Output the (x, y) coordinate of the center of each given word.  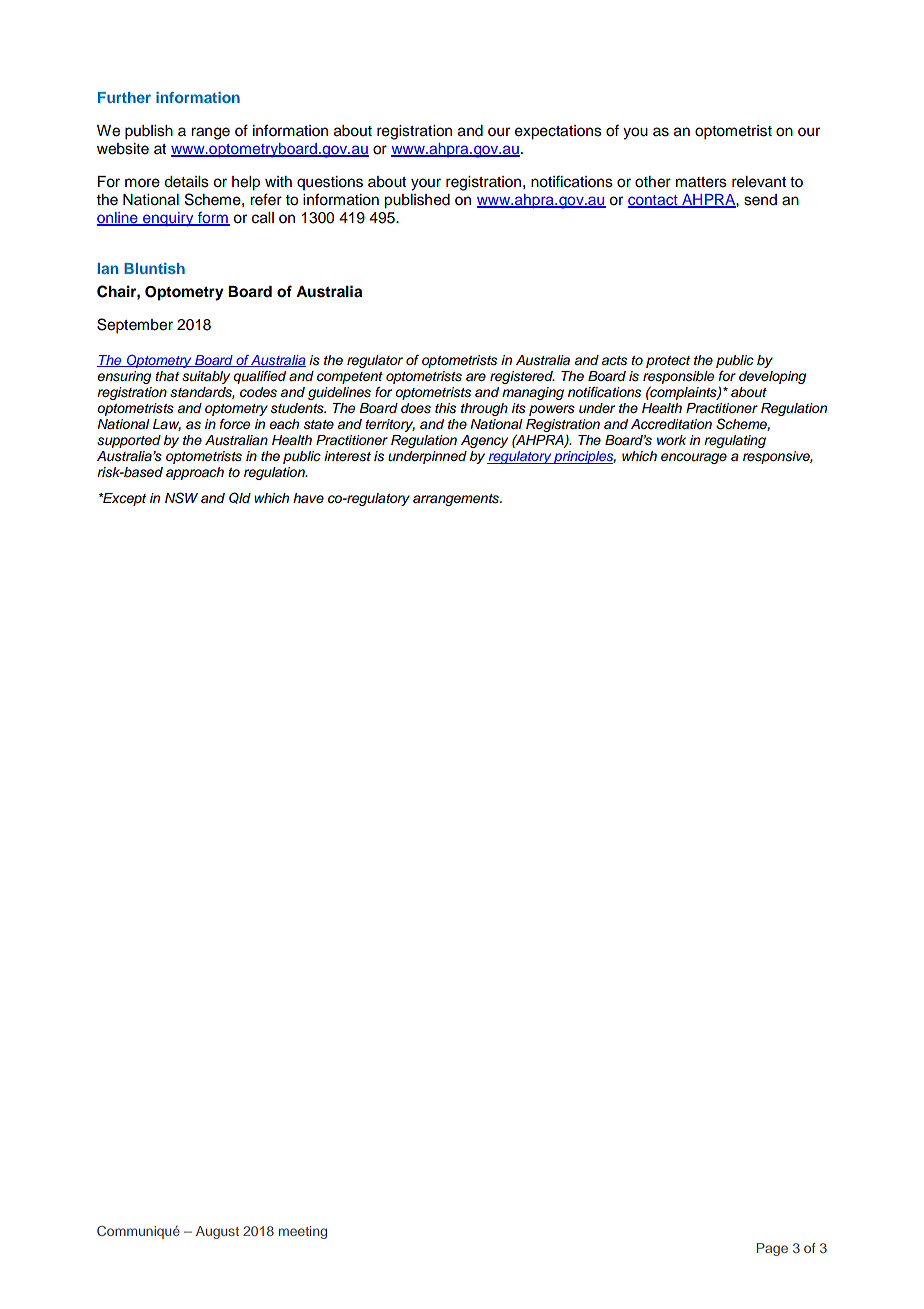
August (217, 1232)
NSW (181, 498)
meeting (303, 1232)
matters (701, 182)
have (308, 498)
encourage (694, 458)
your (426, 184)
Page (772, 1249)
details (186, 182)
